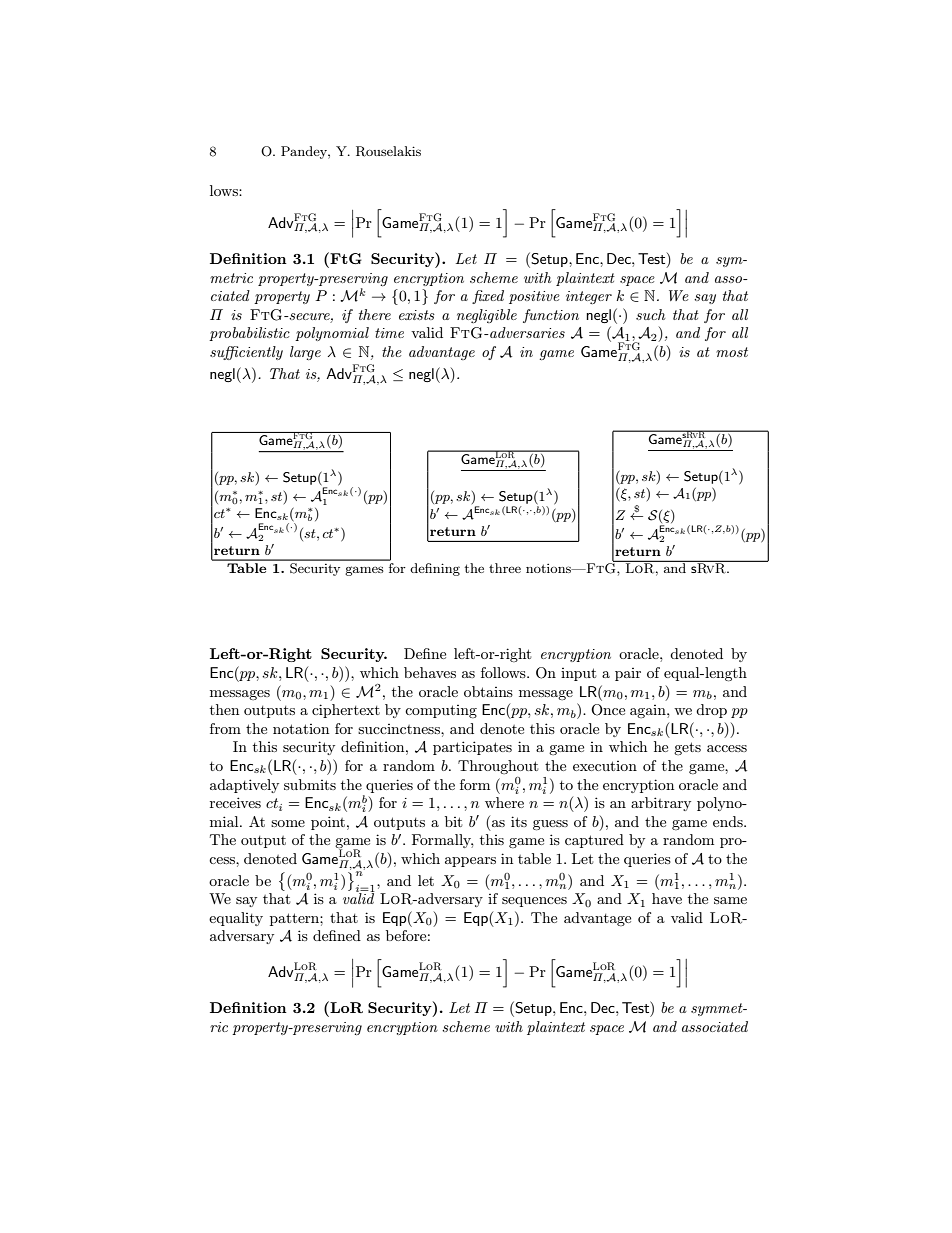  Describe the element at coordinates (505, 568) in the page. I see `three` at that location.
